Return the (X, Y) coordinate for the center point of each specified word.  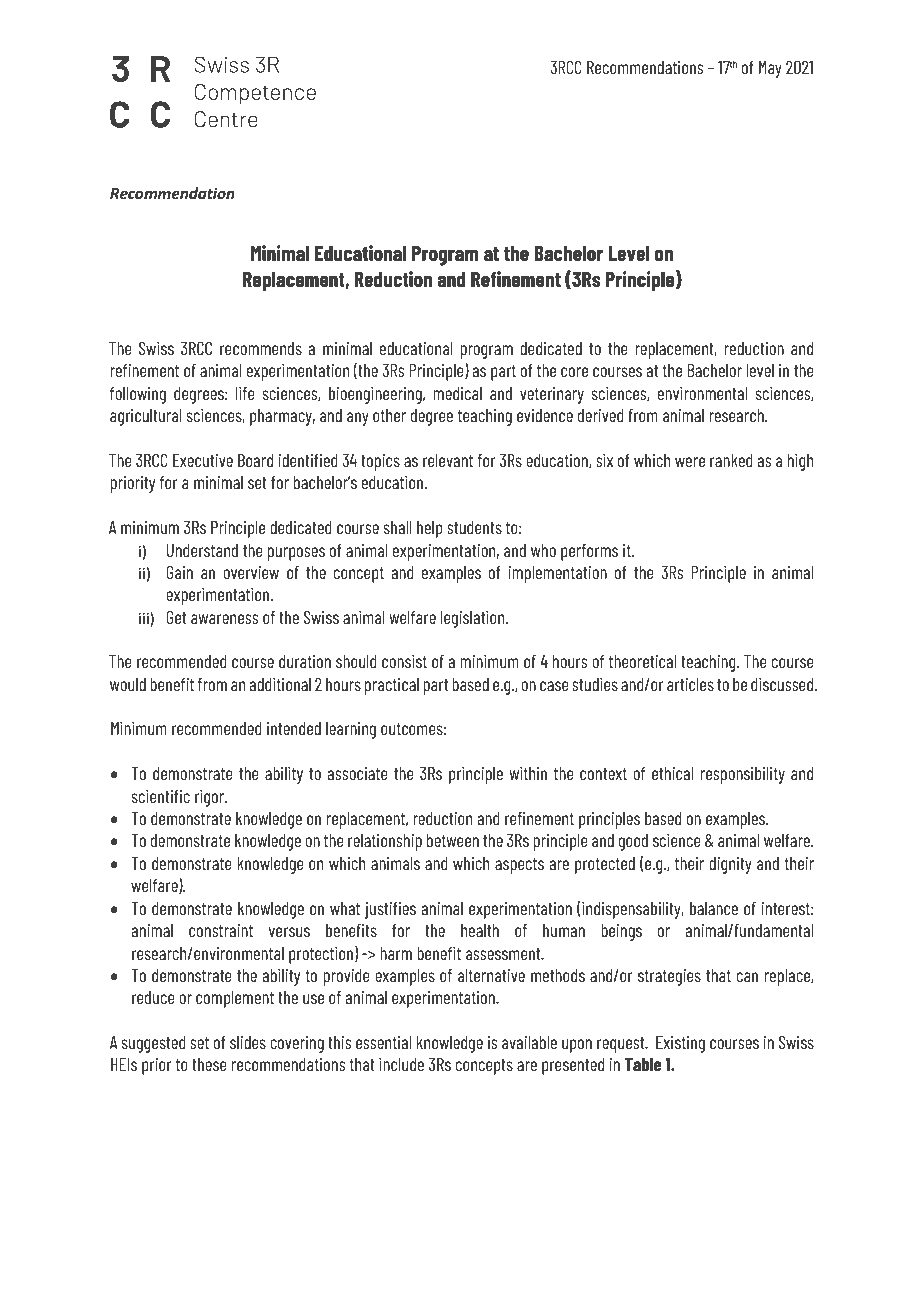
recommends (261, 348)
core (574, 372)
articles (690, 684)
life (245, 393)
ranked (731, 460)
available (529, 1042)
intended (294, 728)
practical (392, 686)
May (770, 69)
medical (457, 393)
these (209, 1064)
